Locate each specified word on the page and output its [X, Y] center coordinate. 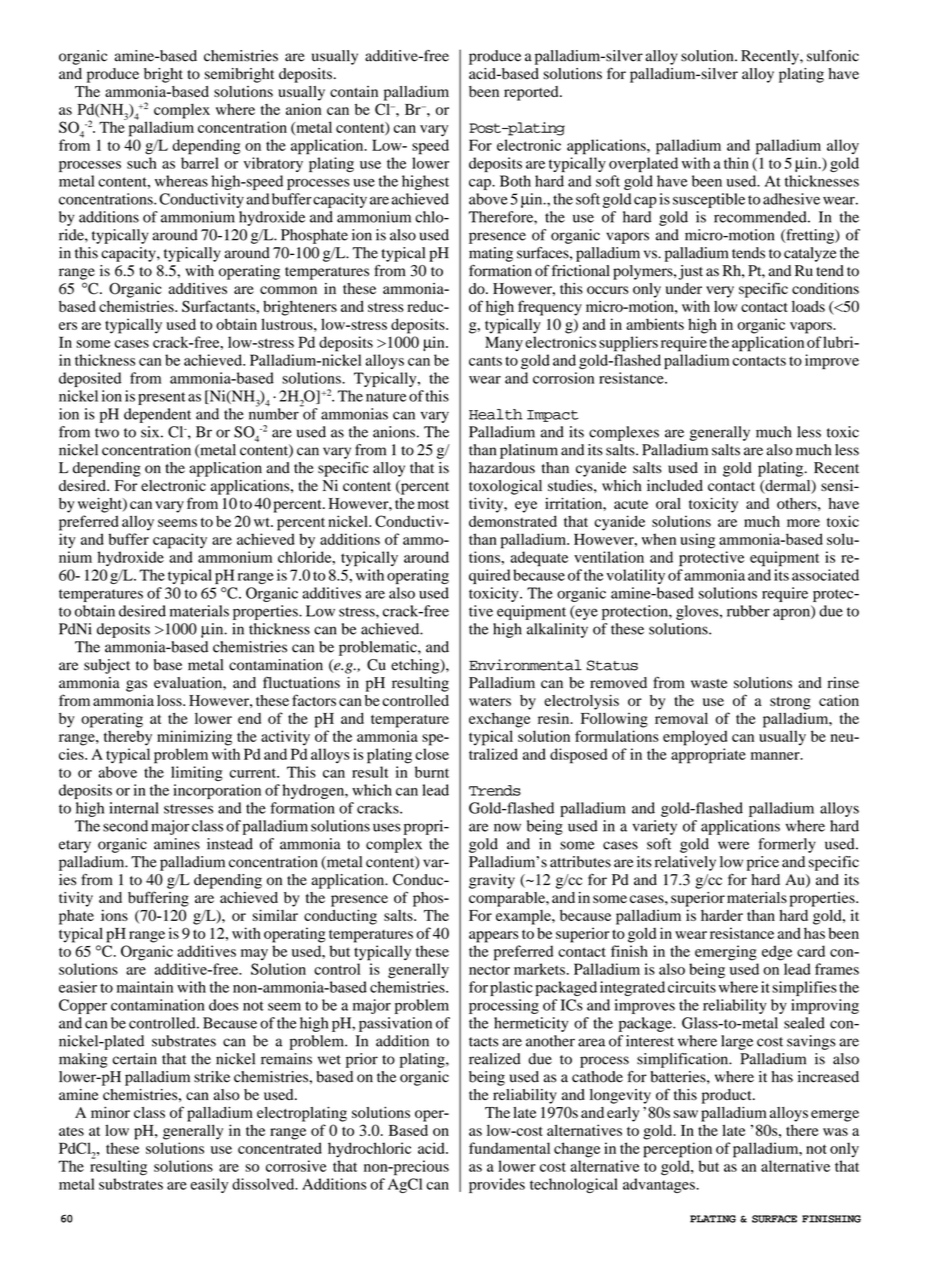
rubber [748, 611]
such [142, 163]
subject [107, 666]
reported [532, 93]
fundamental [509, 1148]
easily [209, 1185]
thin [736, 163]
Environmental [525, 665]
